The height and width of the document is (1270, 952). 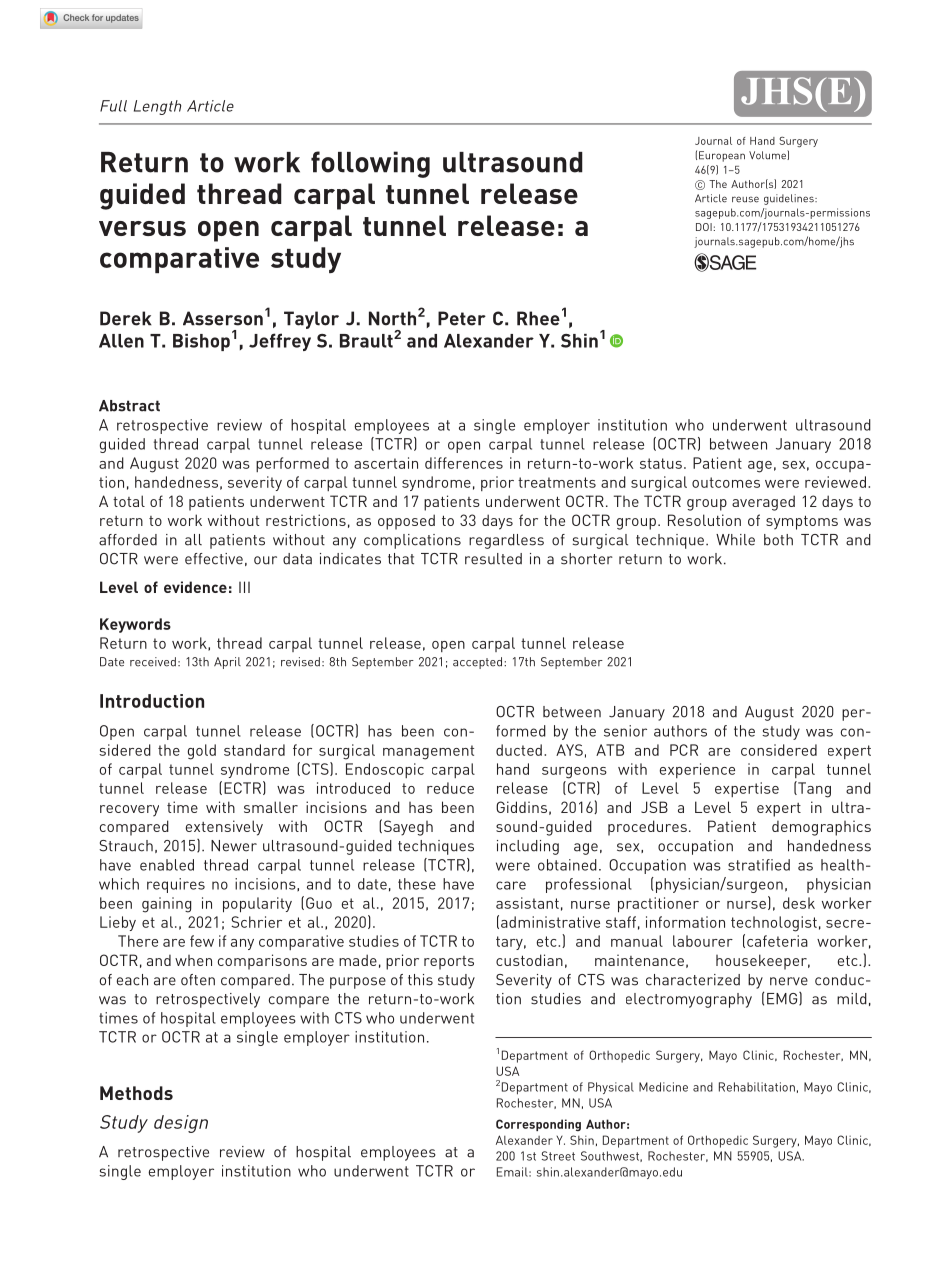 What do you see at coordinates (129, 406) in the document?
I see `Abstract` at bounding box center [129, 406].
